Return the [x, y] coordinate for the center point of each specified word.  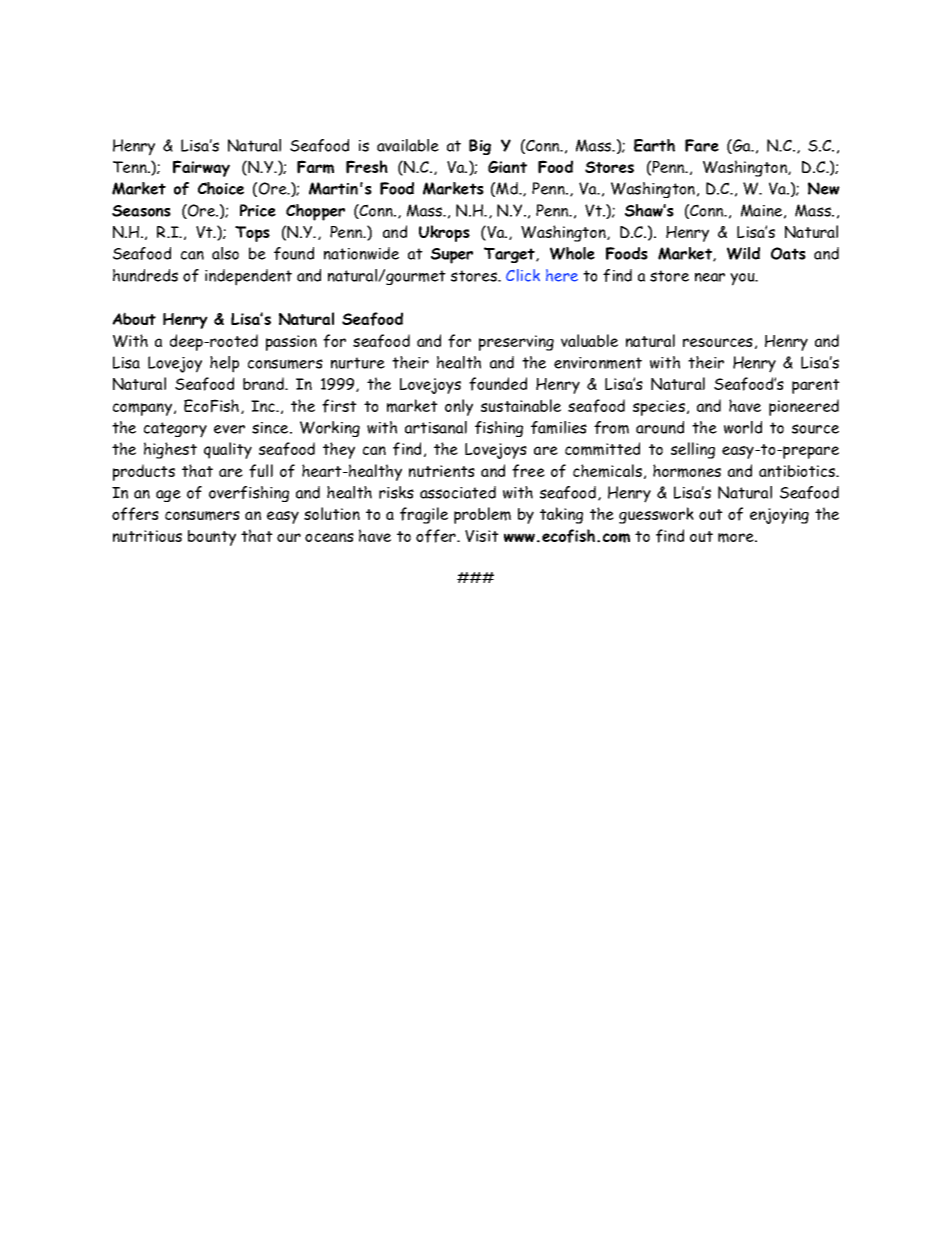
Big [480, 147]
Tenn [131, 167]
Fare [702, 145]
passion [291, 343]
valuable [589, 340]
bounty [212, 538]
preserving [516, 343]
